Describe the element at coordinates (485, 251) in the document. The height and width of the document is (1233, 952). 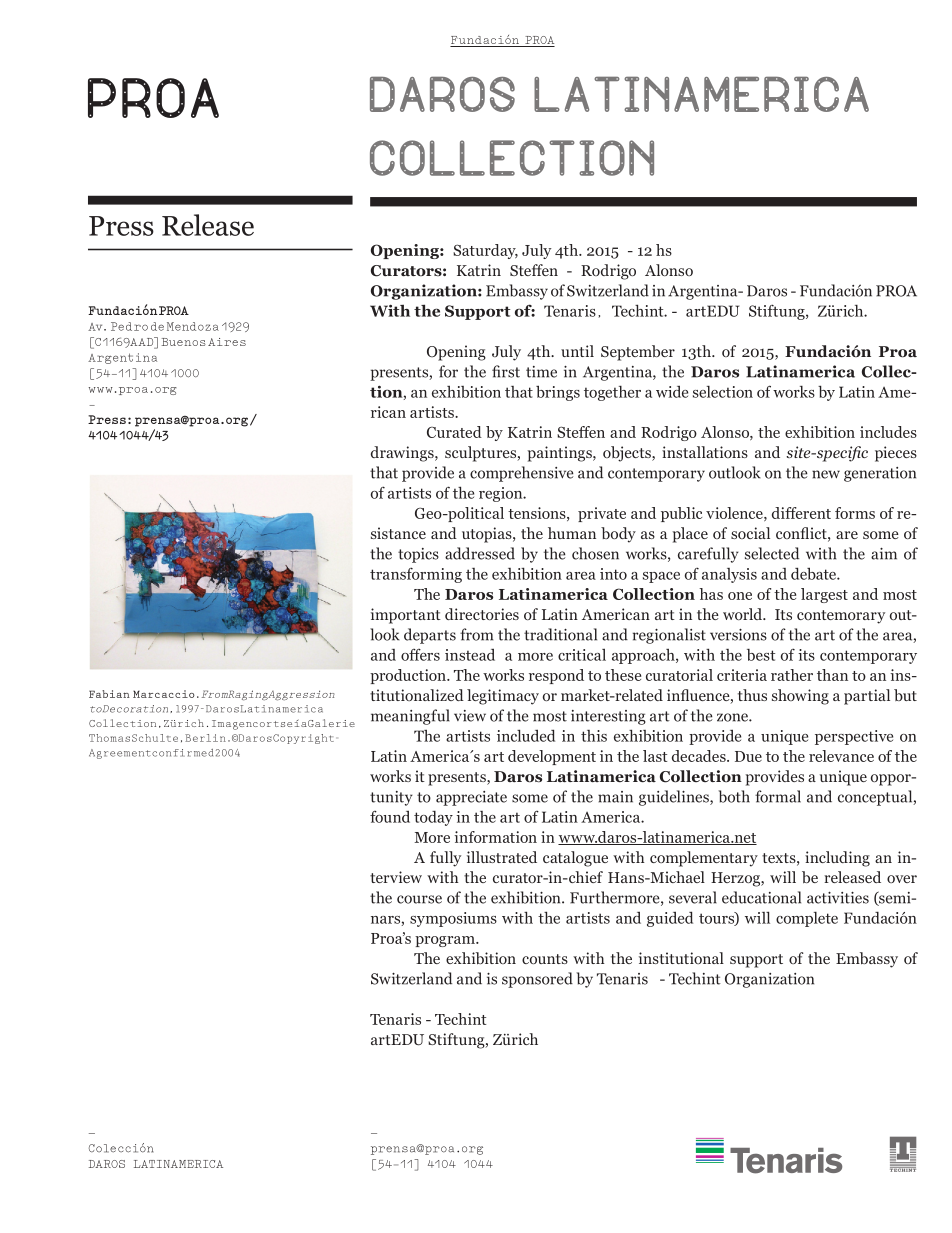
I see `Saturday` at that location.
